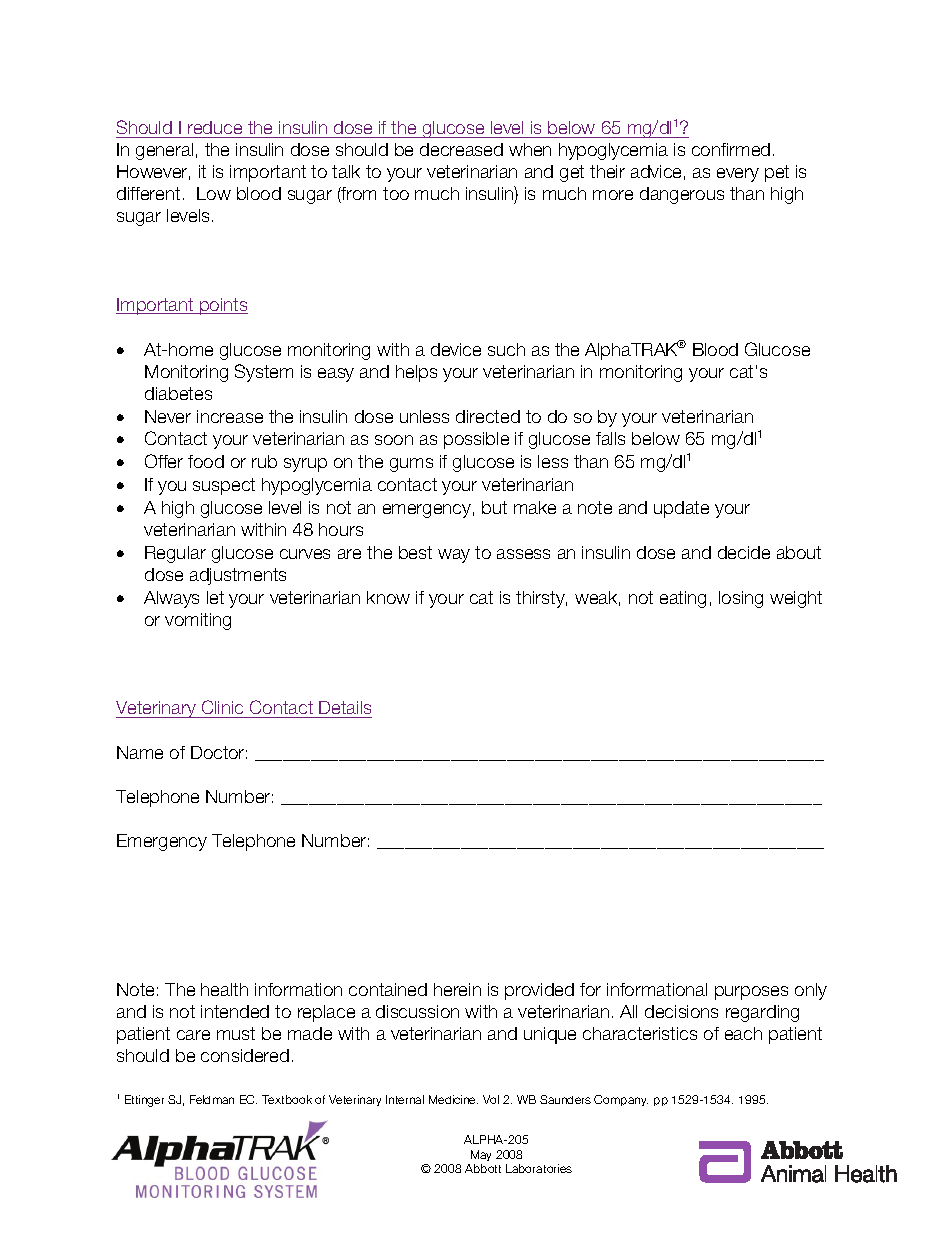 The image size is (952, 1233). I want to click on losing, so click(741, 599).
